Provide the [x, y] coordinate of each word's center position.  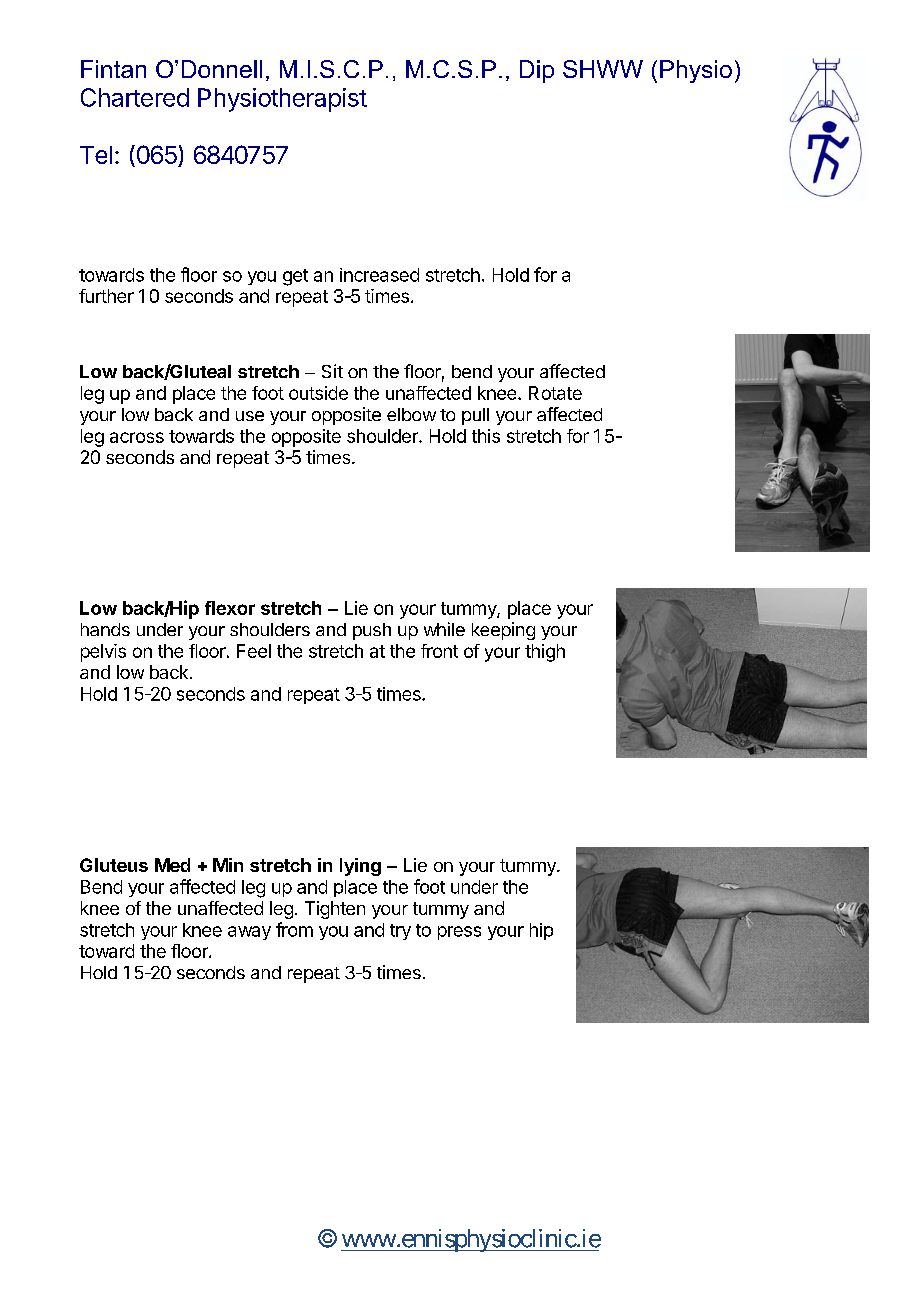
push [372, 631]
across [137, 437]
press [459, 933]
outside [318, 393]
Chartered [135, 97]
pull [475, 416]
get [295, 277]
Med [172, 865]
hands [105, 629]
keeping [503, 631]
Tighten [335, 910]
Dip [537, 71]
